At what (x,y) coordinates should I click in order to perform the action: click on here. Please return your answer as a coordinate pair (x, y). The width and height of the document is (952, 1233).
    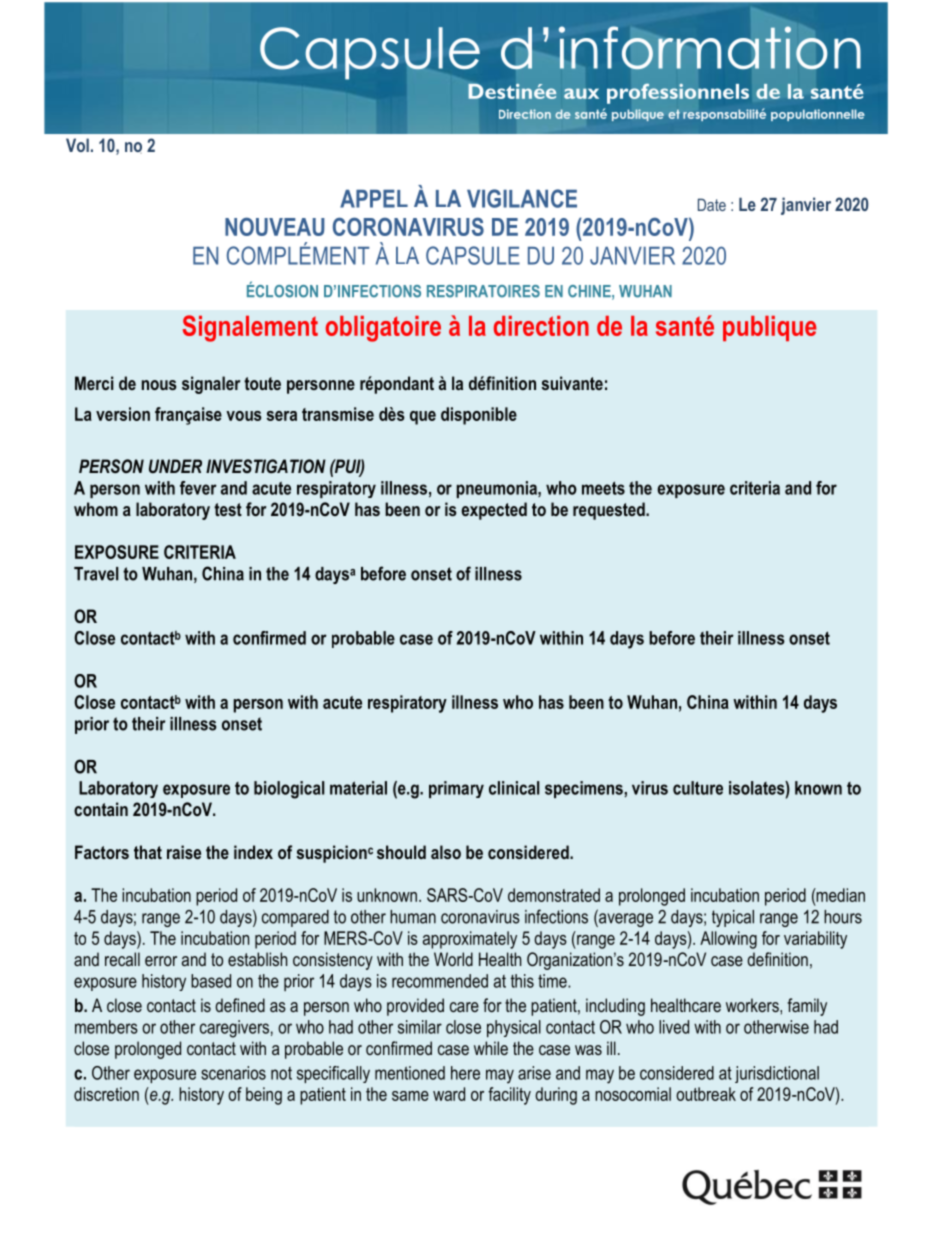
    Looking at the image, I should click on (465, 1073).
